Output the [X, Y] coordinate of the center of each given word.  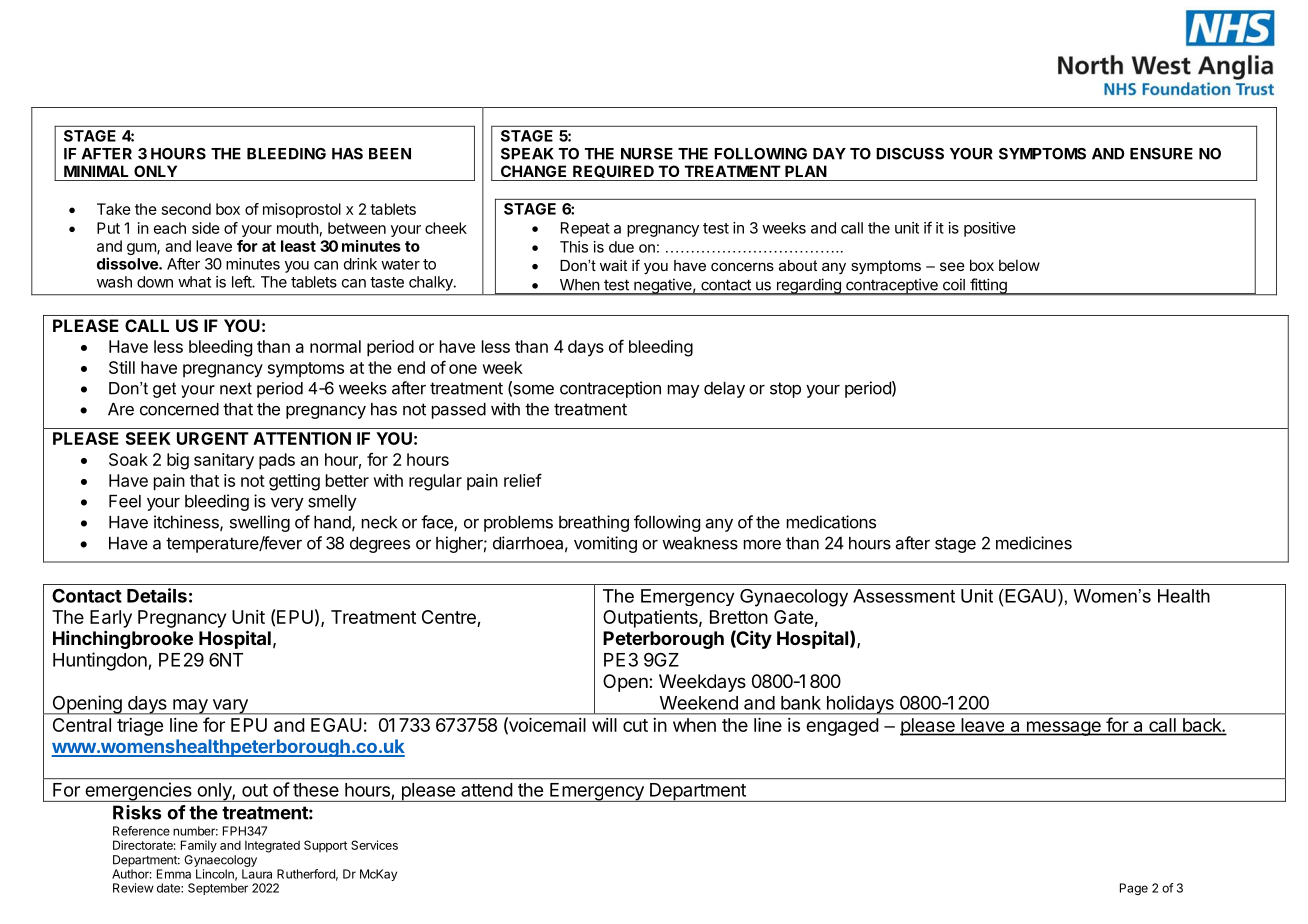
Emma [174, 874]
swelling [260, 523]
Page [1134, 889]
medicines [1034, 543]
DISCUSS [910, 154]
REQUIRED [613, 171]
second [186, 209]
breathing [594, 523]
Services [374, 845]
